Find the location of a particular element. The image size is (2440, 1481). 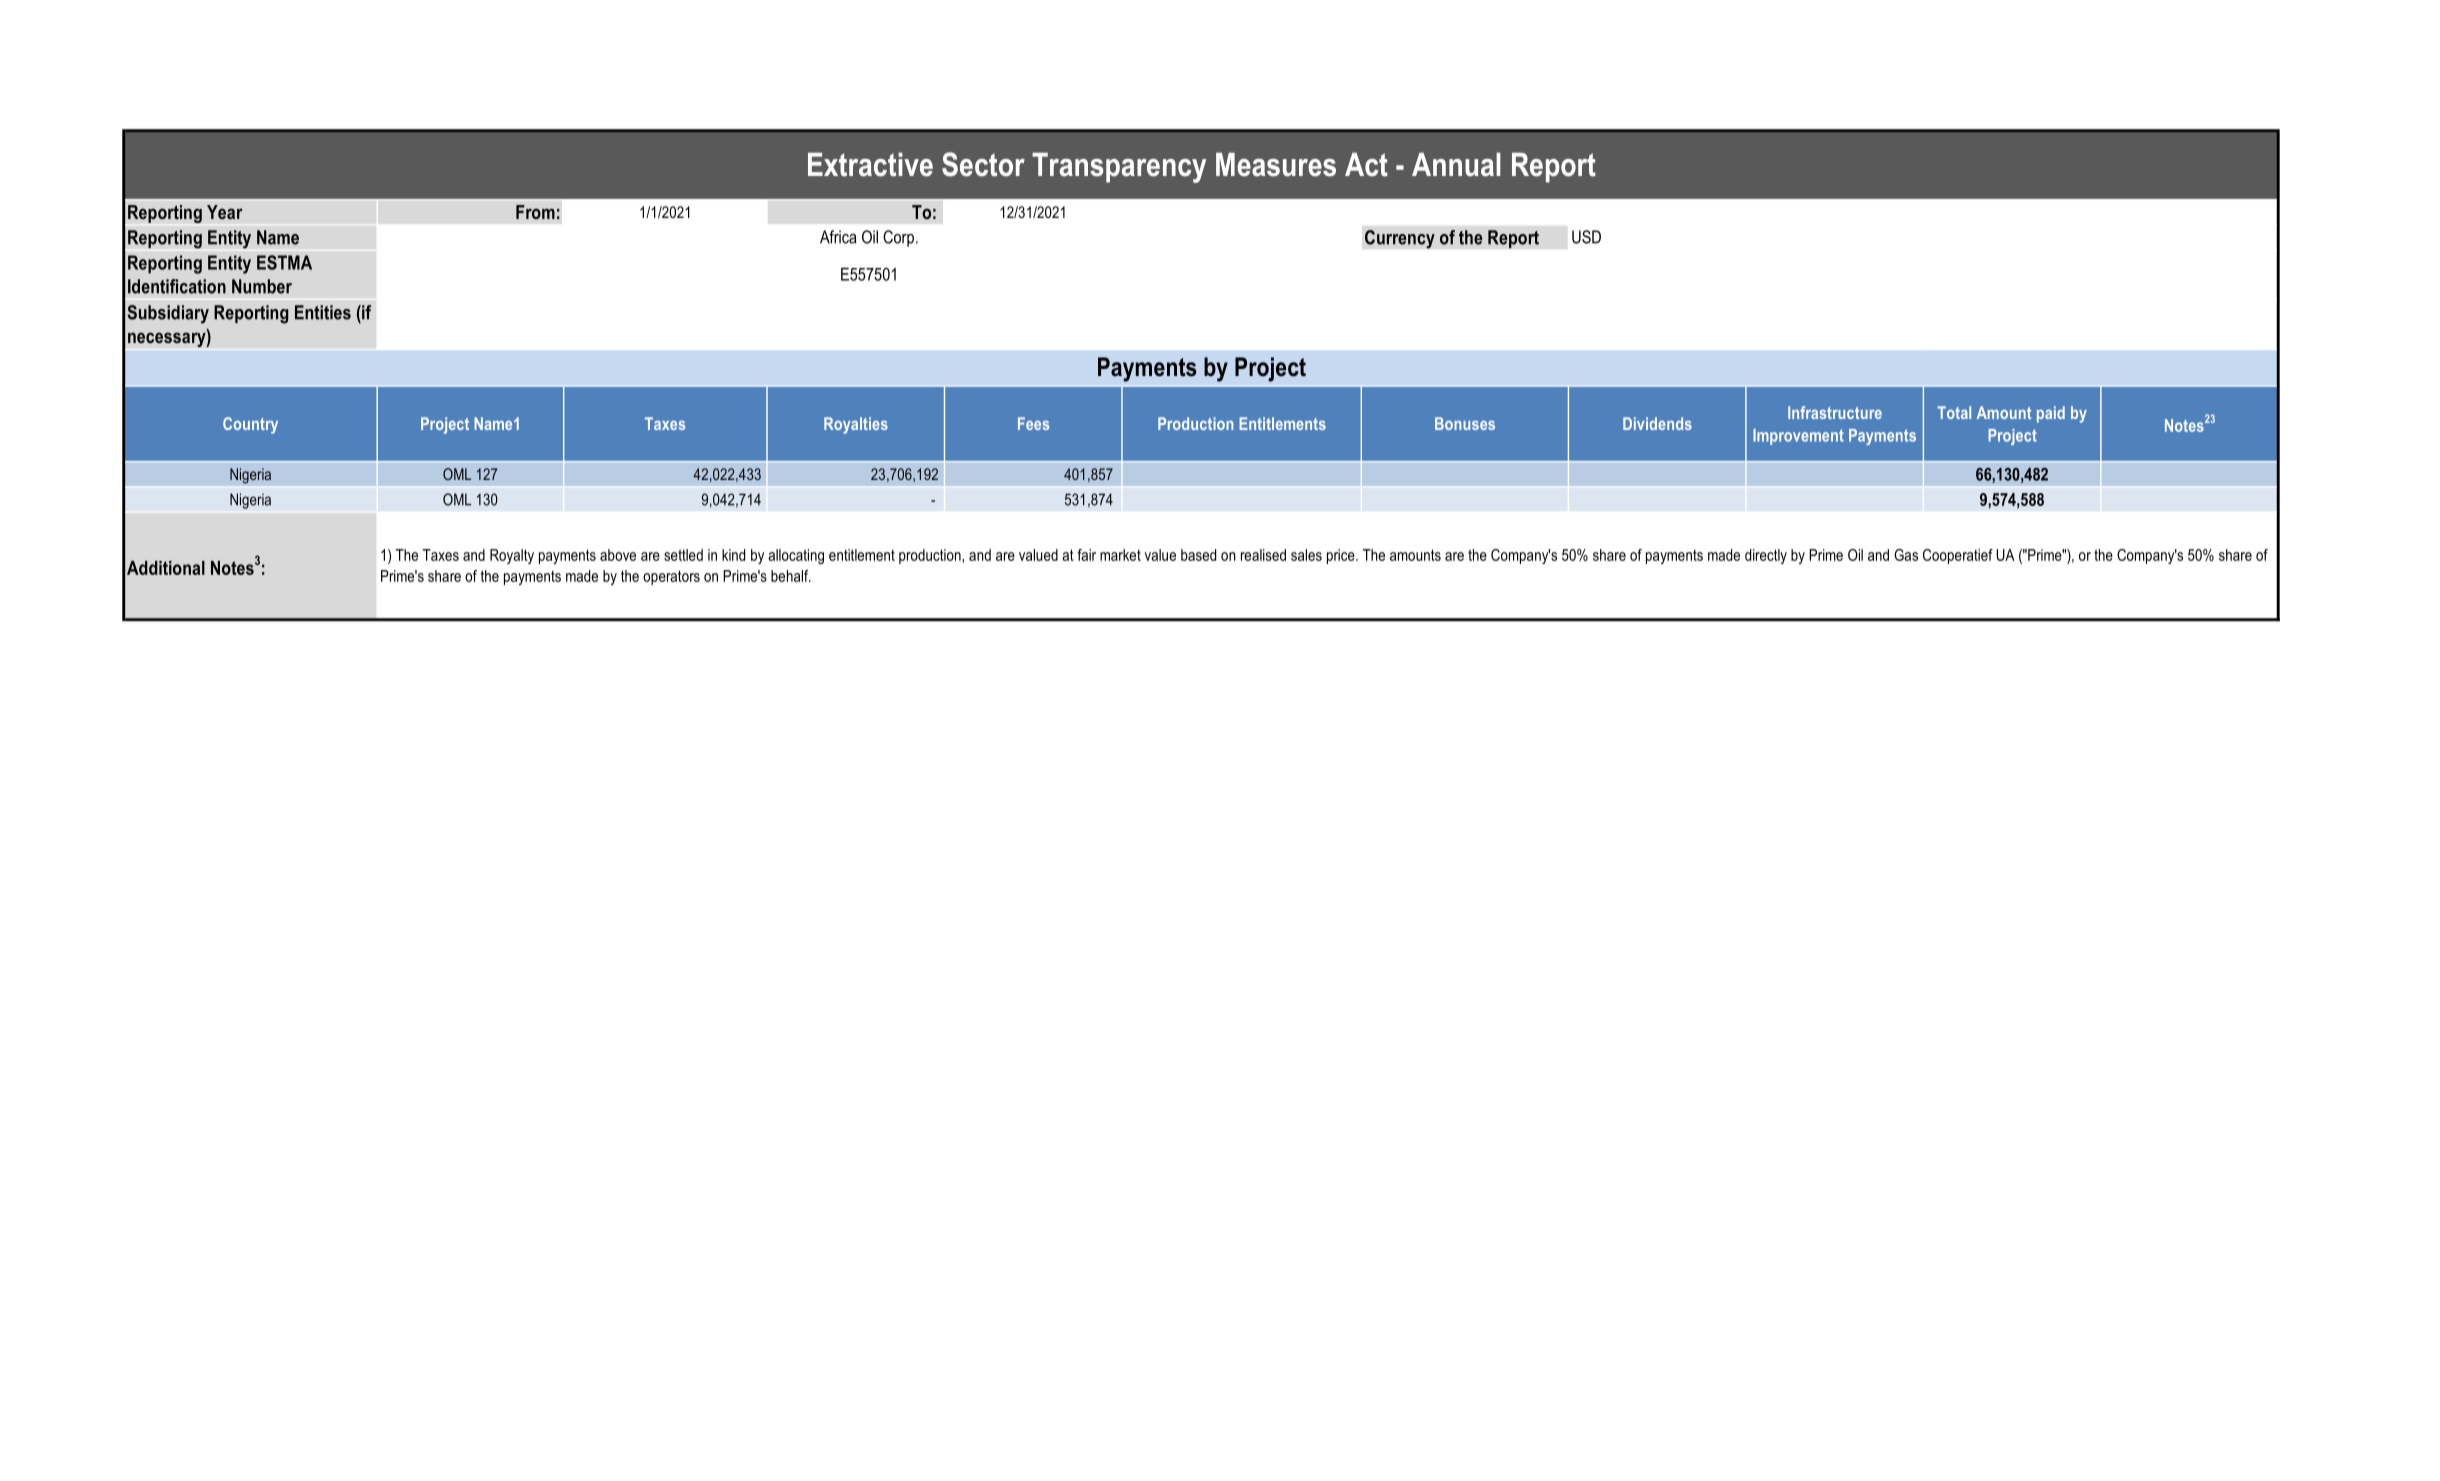

Annual is located at coordinates (1456, 165).
